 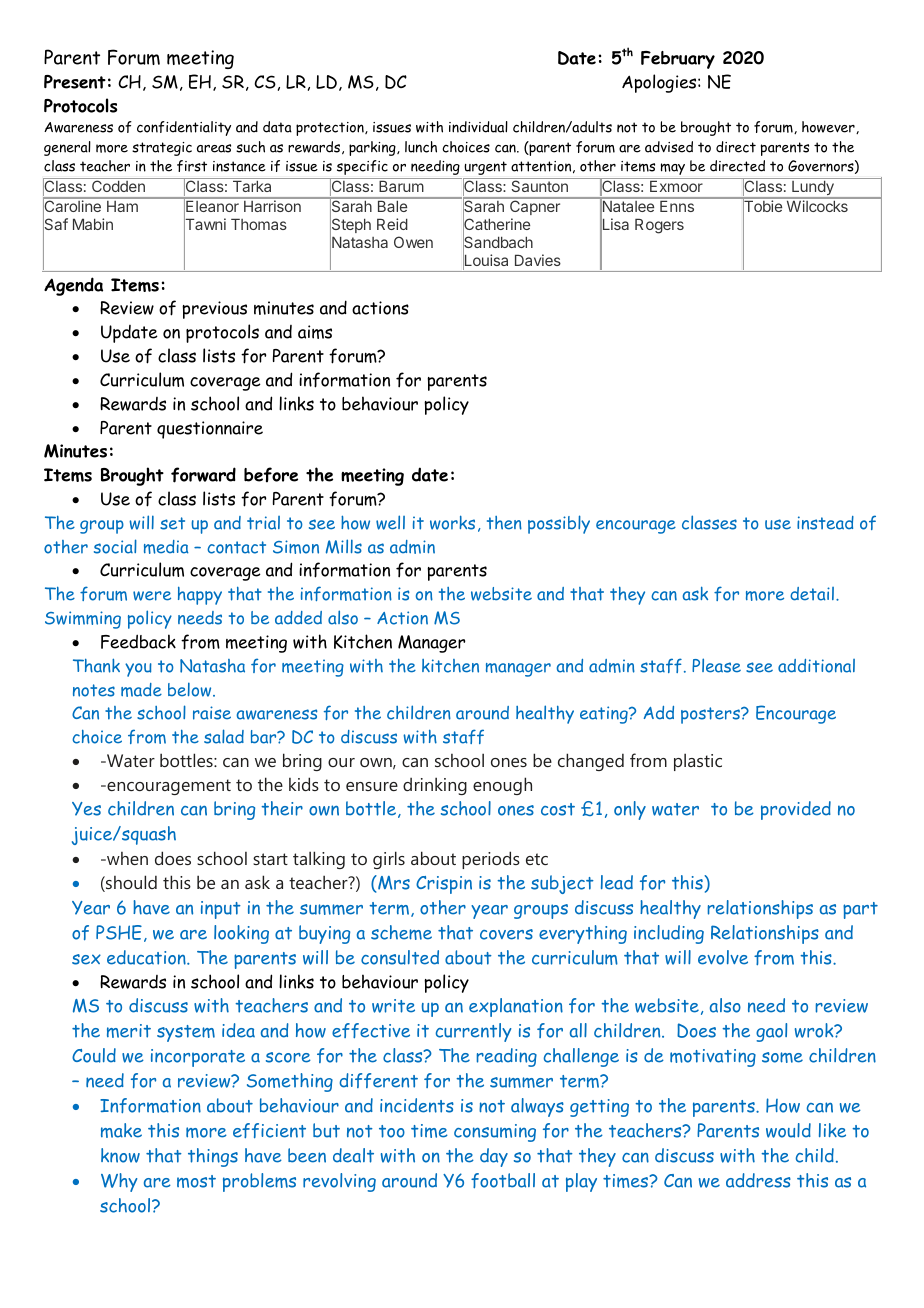 I want to click on would, so click(x=788, y=1130).
